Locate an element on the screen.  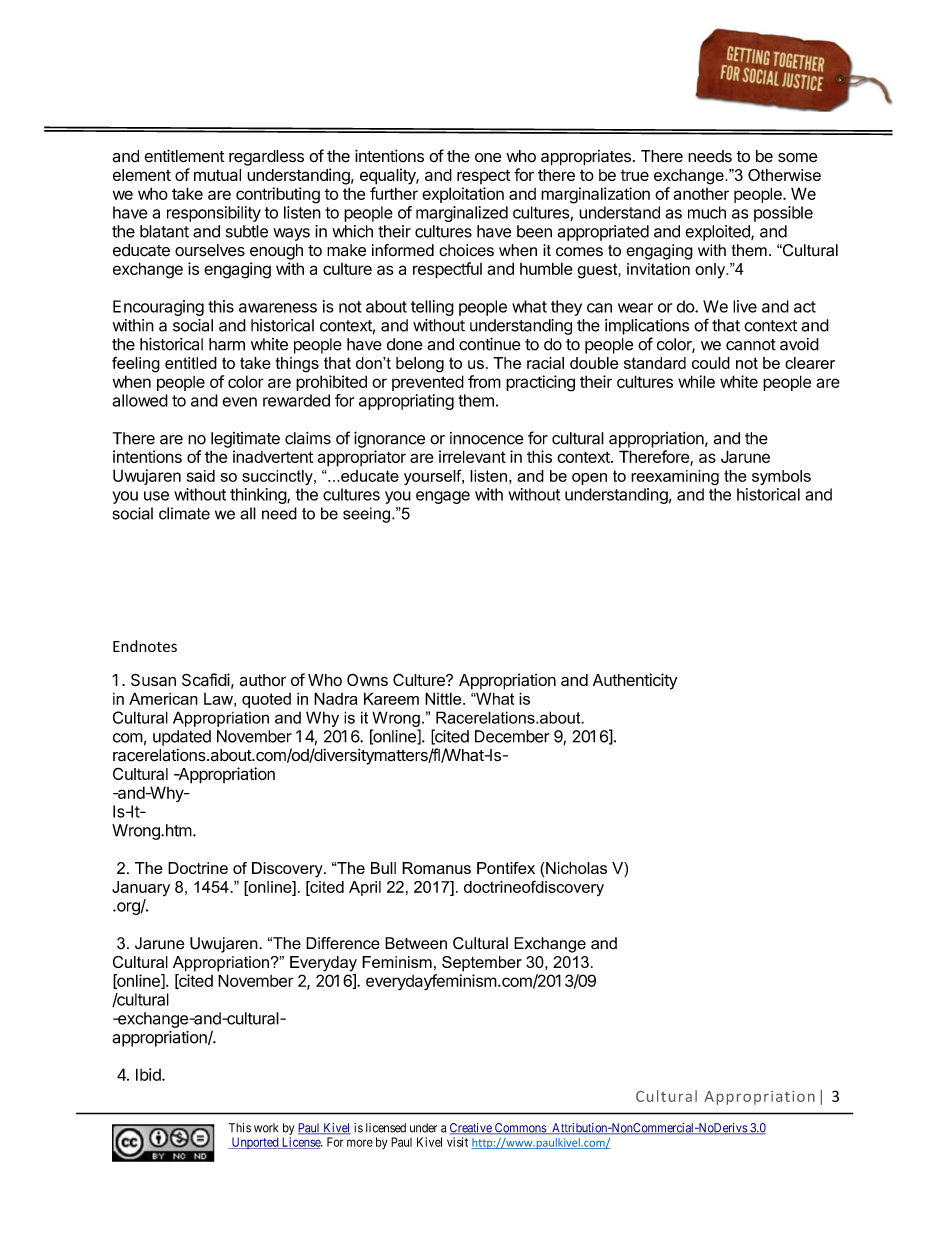
another is located at coordinates (701, 194).
